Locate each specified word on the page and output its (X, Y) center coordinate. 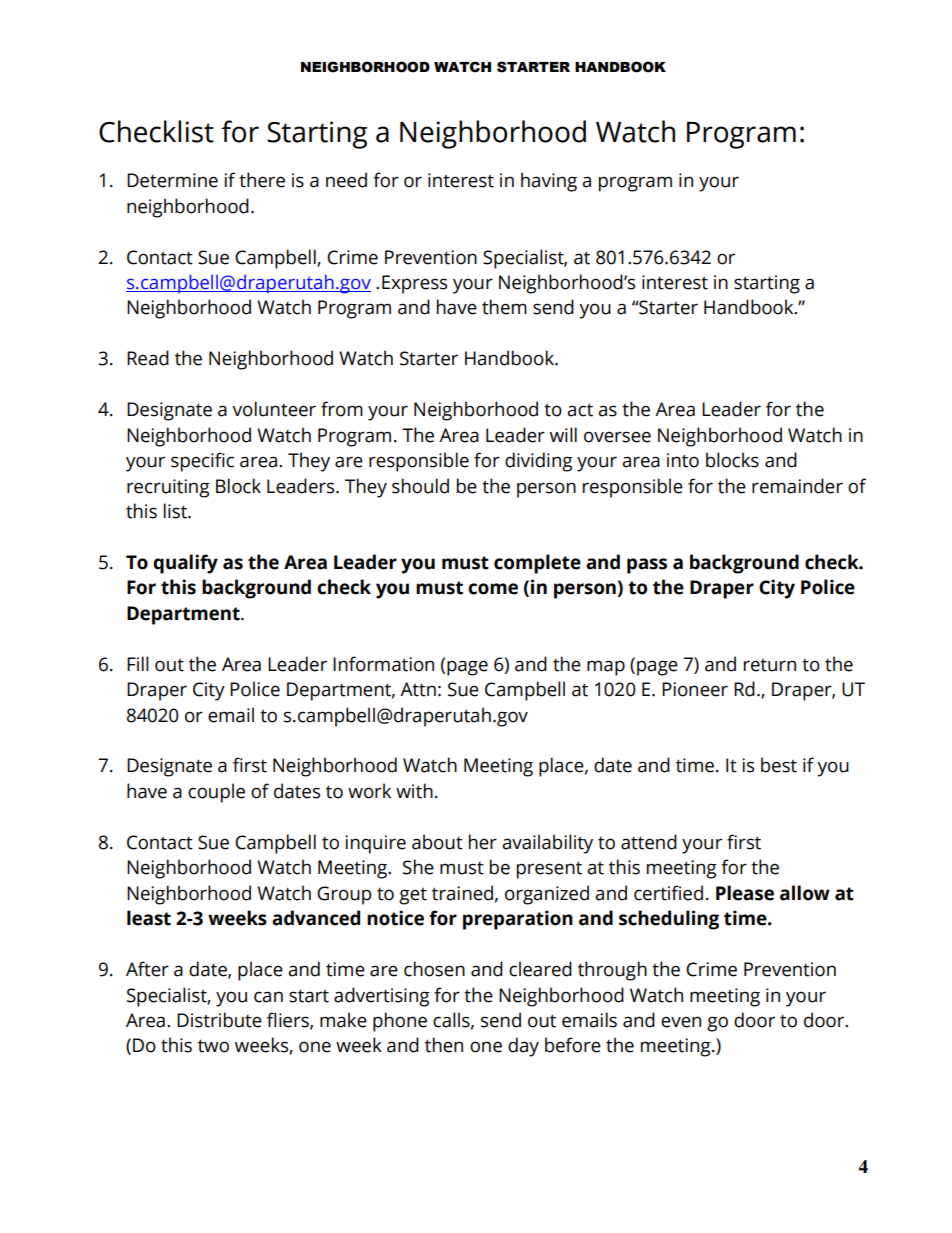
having (549, 182)
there (262, 180)
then (444, 1045)
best (779, 765)
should (420, 486)
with (414, 791)
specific (202, 462)
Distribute (219, 1020)
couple (216, 793)
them (504, 307)
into (683, 460)
